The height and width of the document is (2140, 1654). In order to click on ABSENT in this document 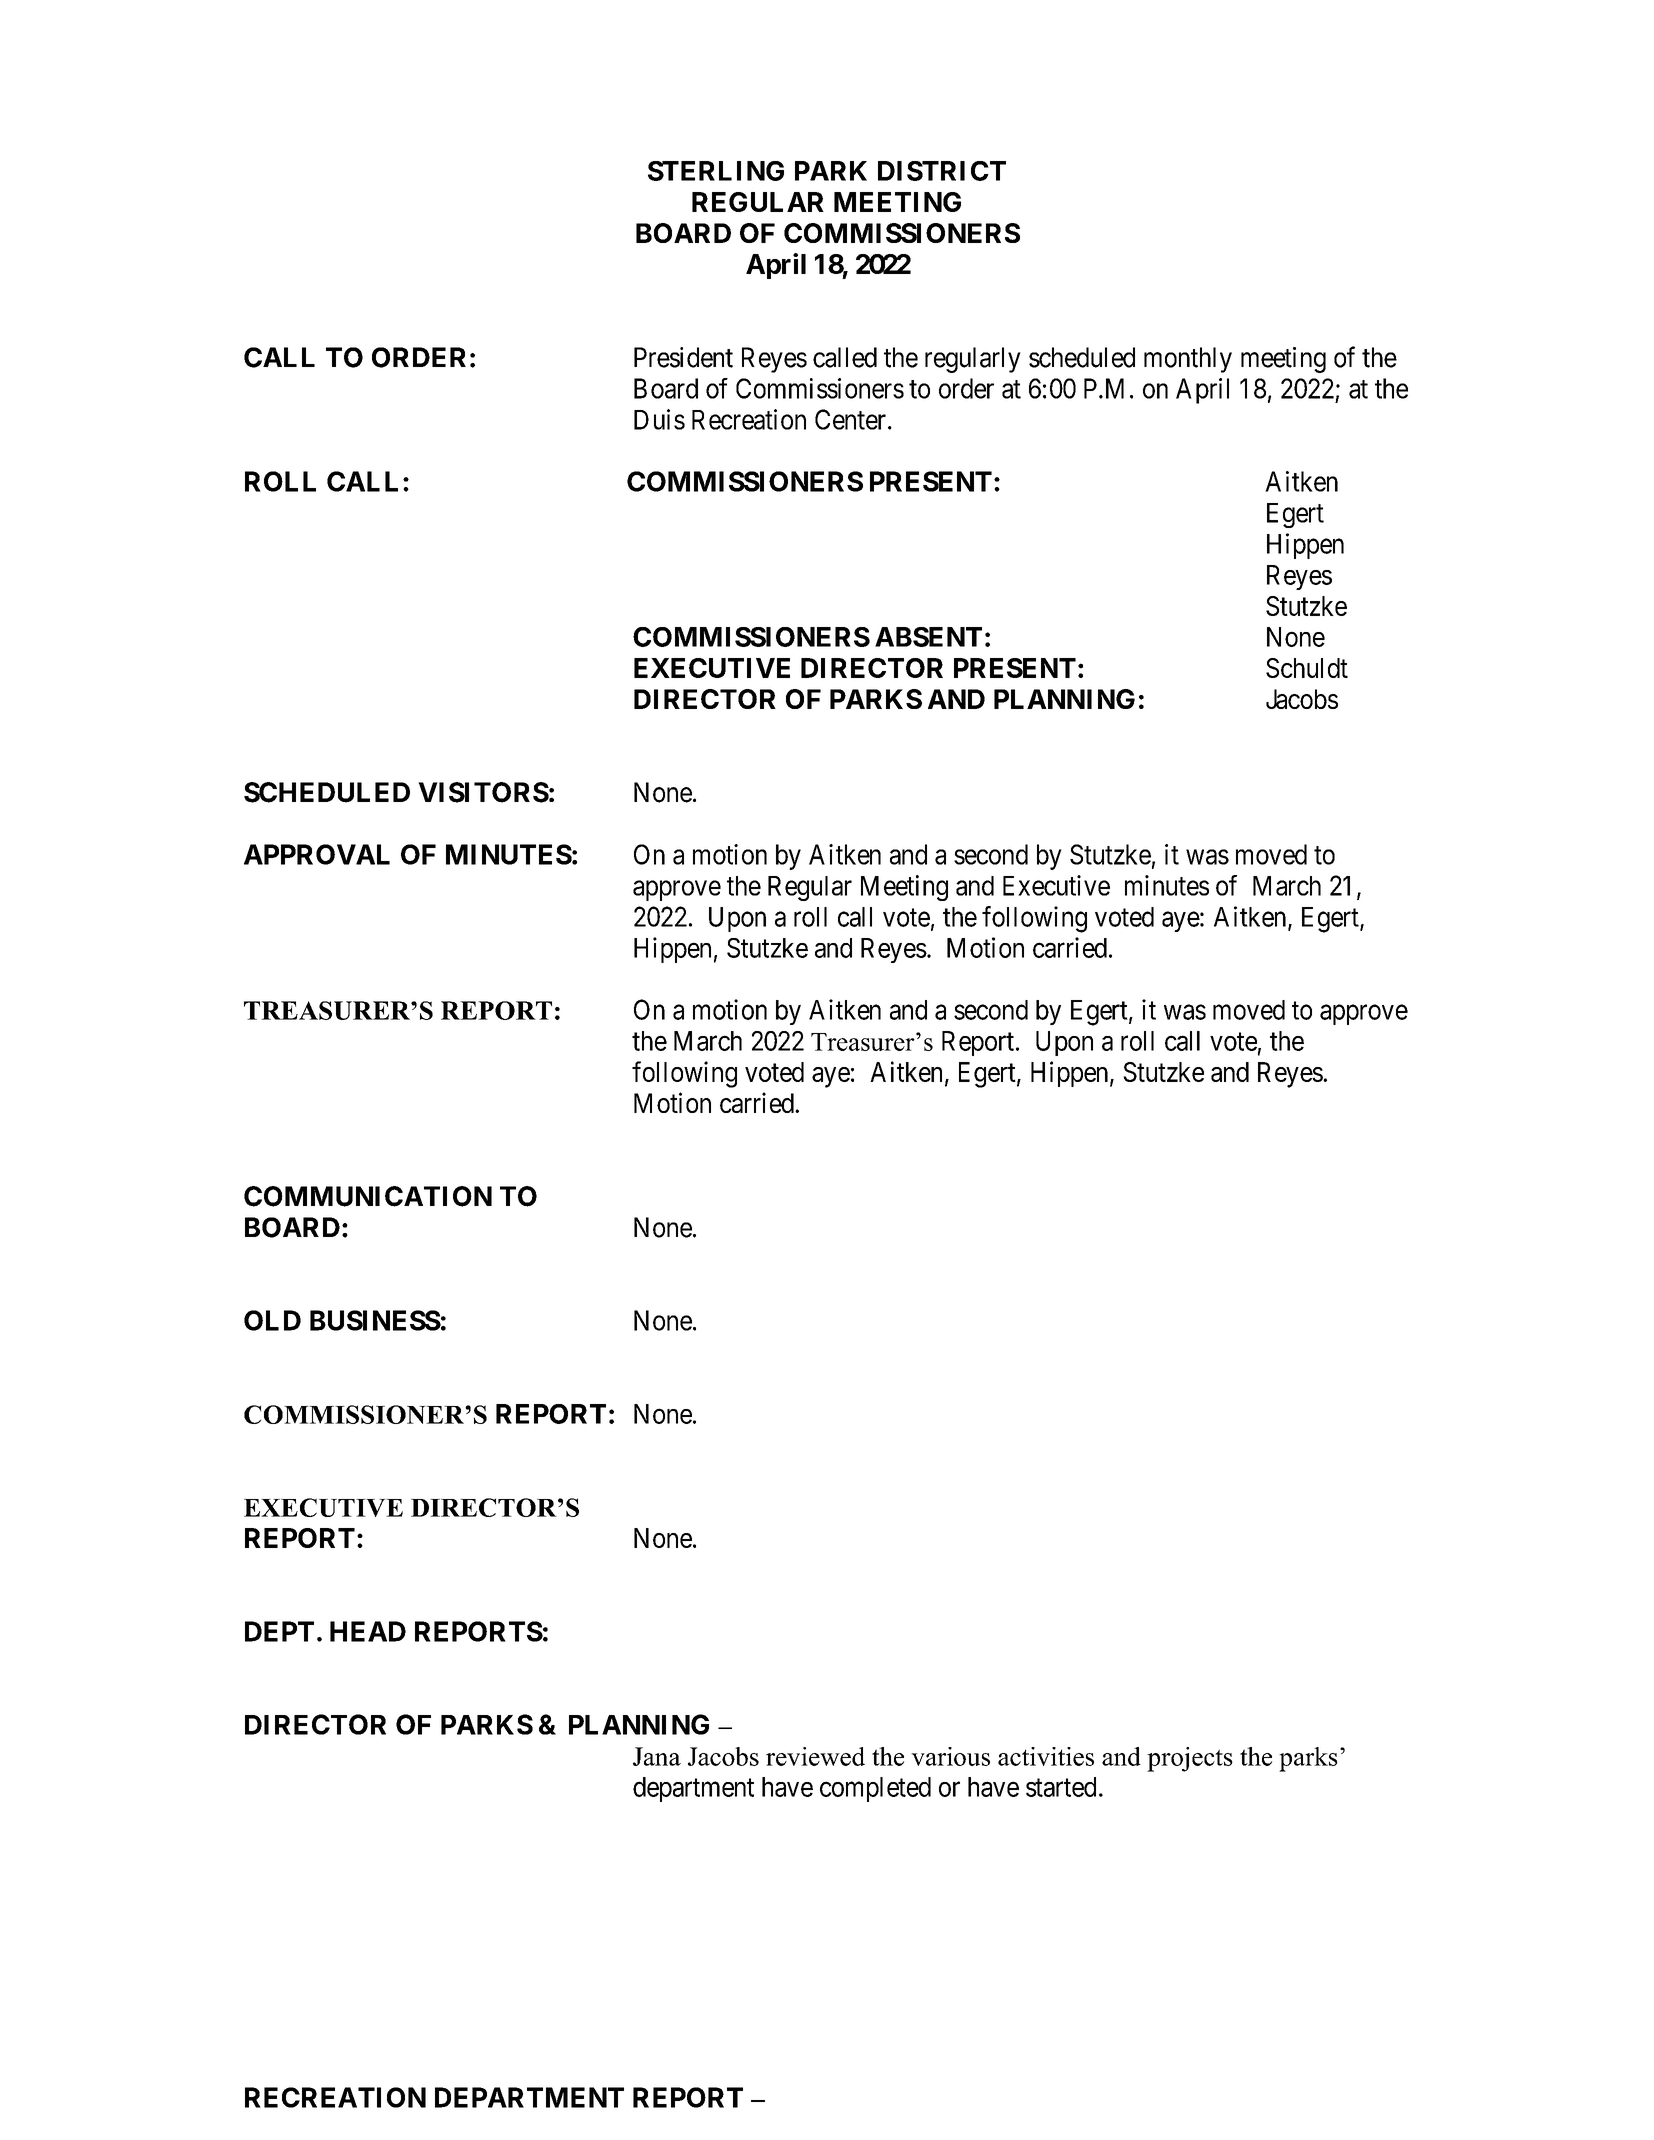, I will do `click(928, 637)`.
